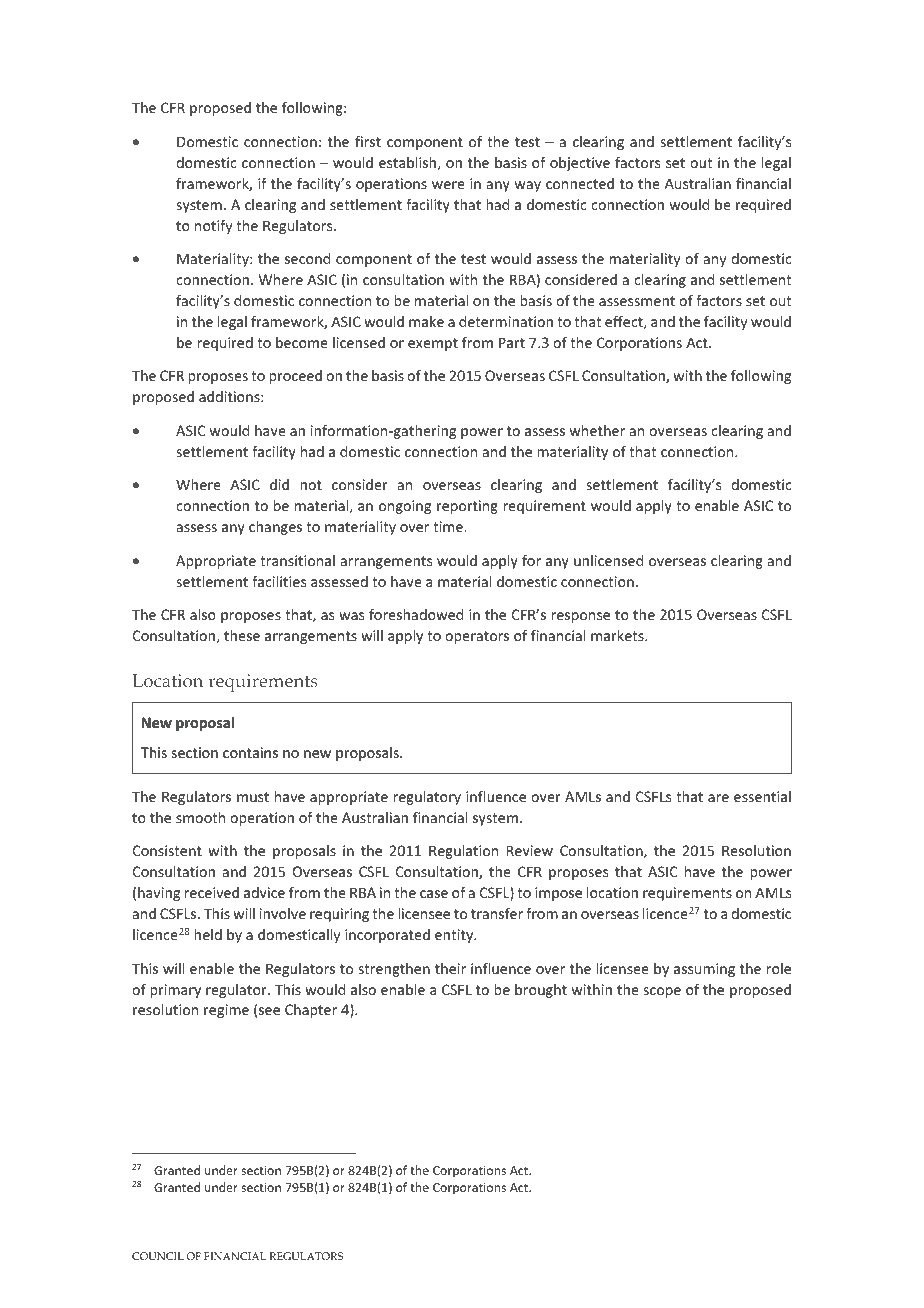 This screenshot has height=1308, width=924. What do you see at coordinates (618, 635) in the screenshot?
I see `markets` at bounding box center [618, 635].
